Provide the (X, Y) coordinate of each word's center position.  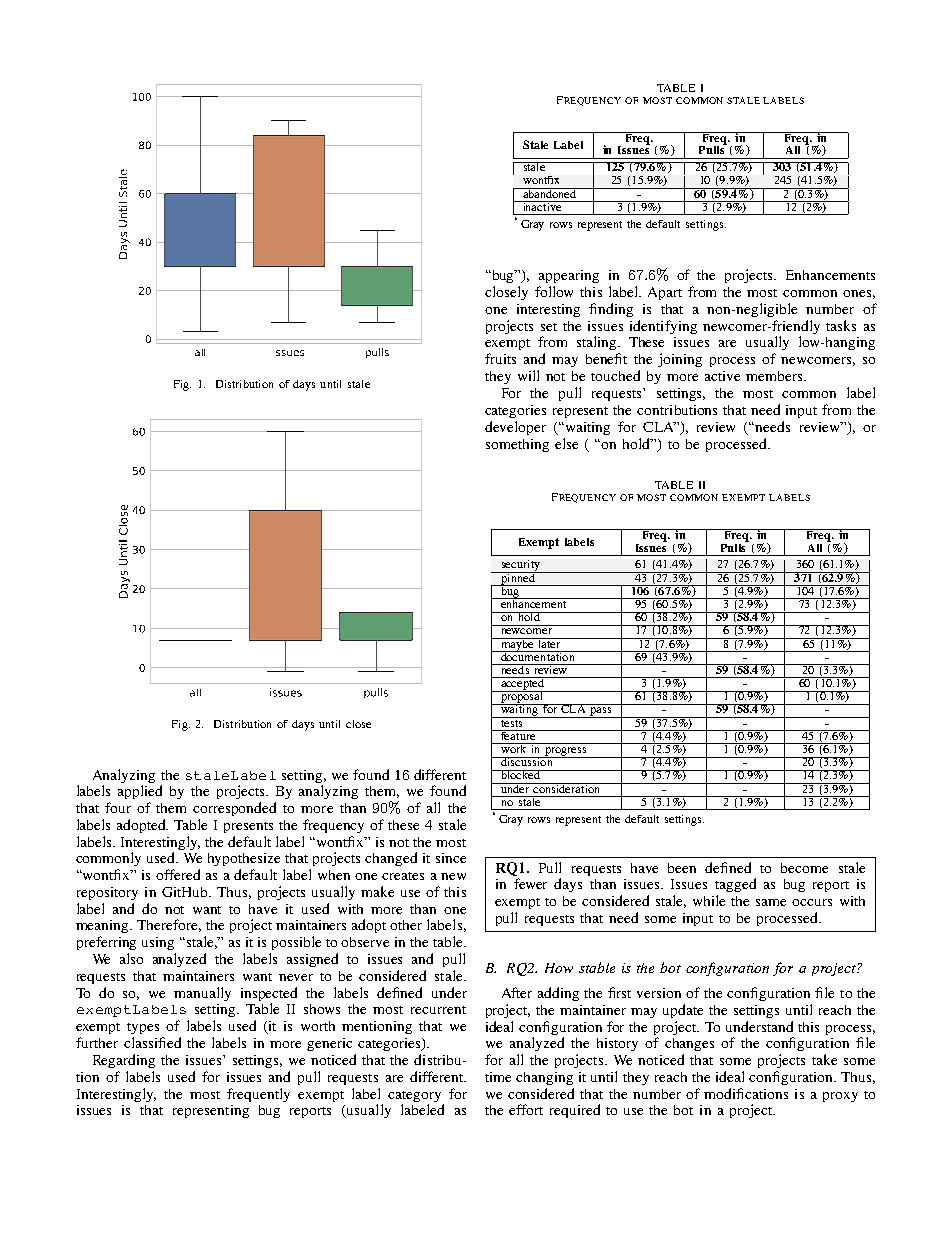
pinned (518, 579)
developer (515, 428)
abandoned (550, 193)
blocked (521, 774)
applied (140, 792)
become (804, 868)
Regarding (124, 1061)
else (566, 443)
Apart (665, 293)
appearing (569, 276)
